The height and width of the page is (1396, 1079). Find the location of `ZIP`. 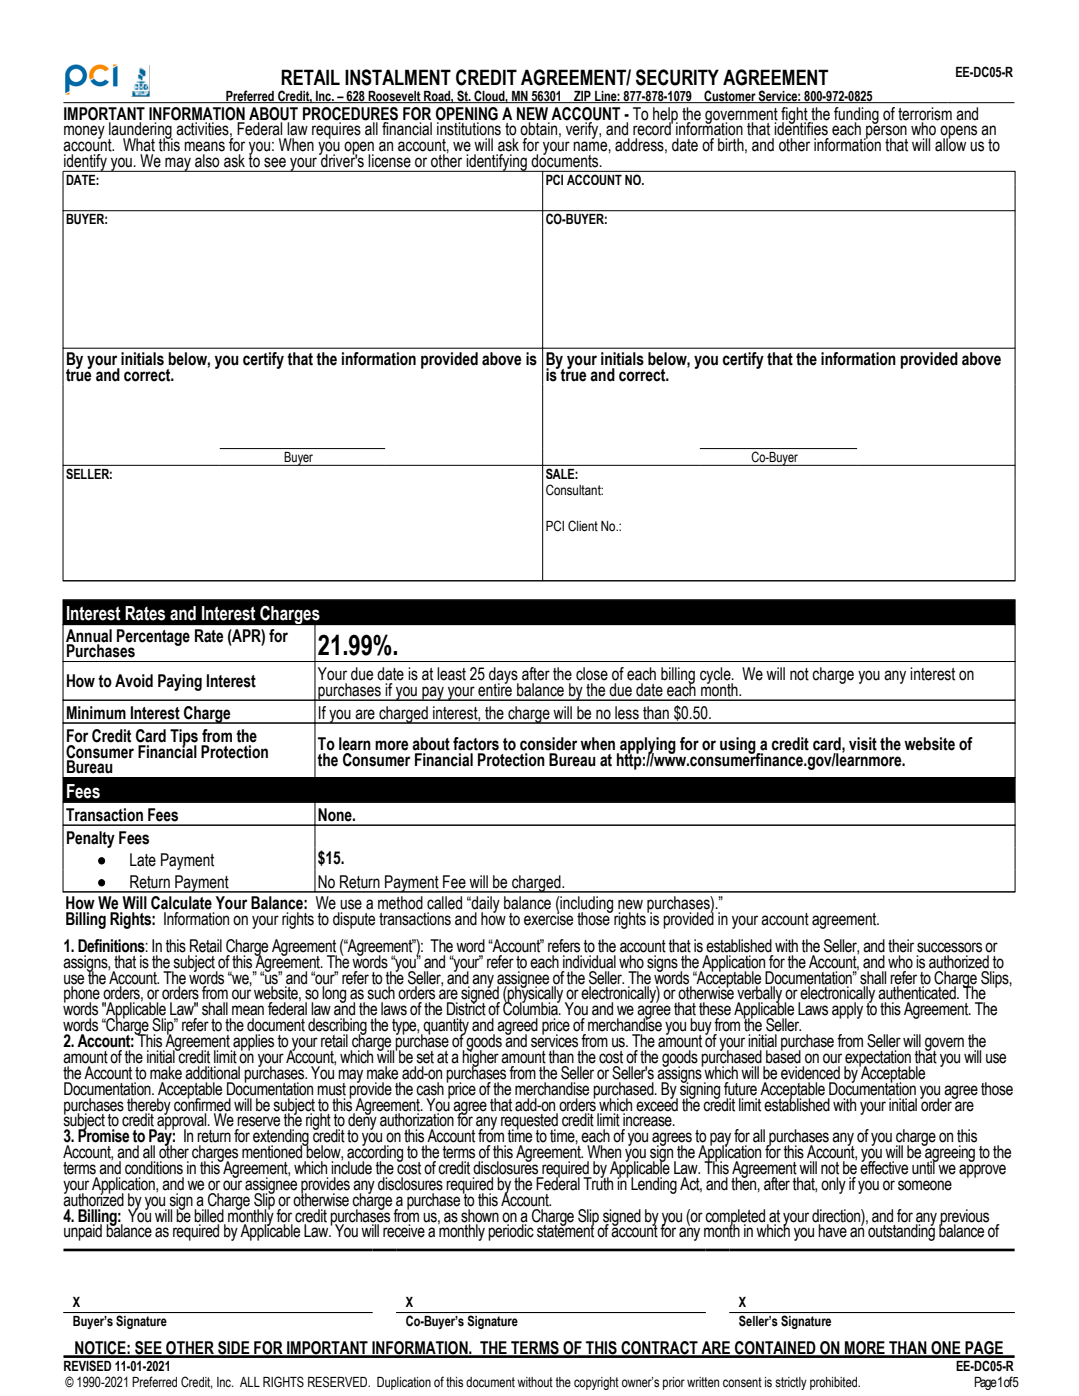

ZIP is located at coordinates (582, 97).
